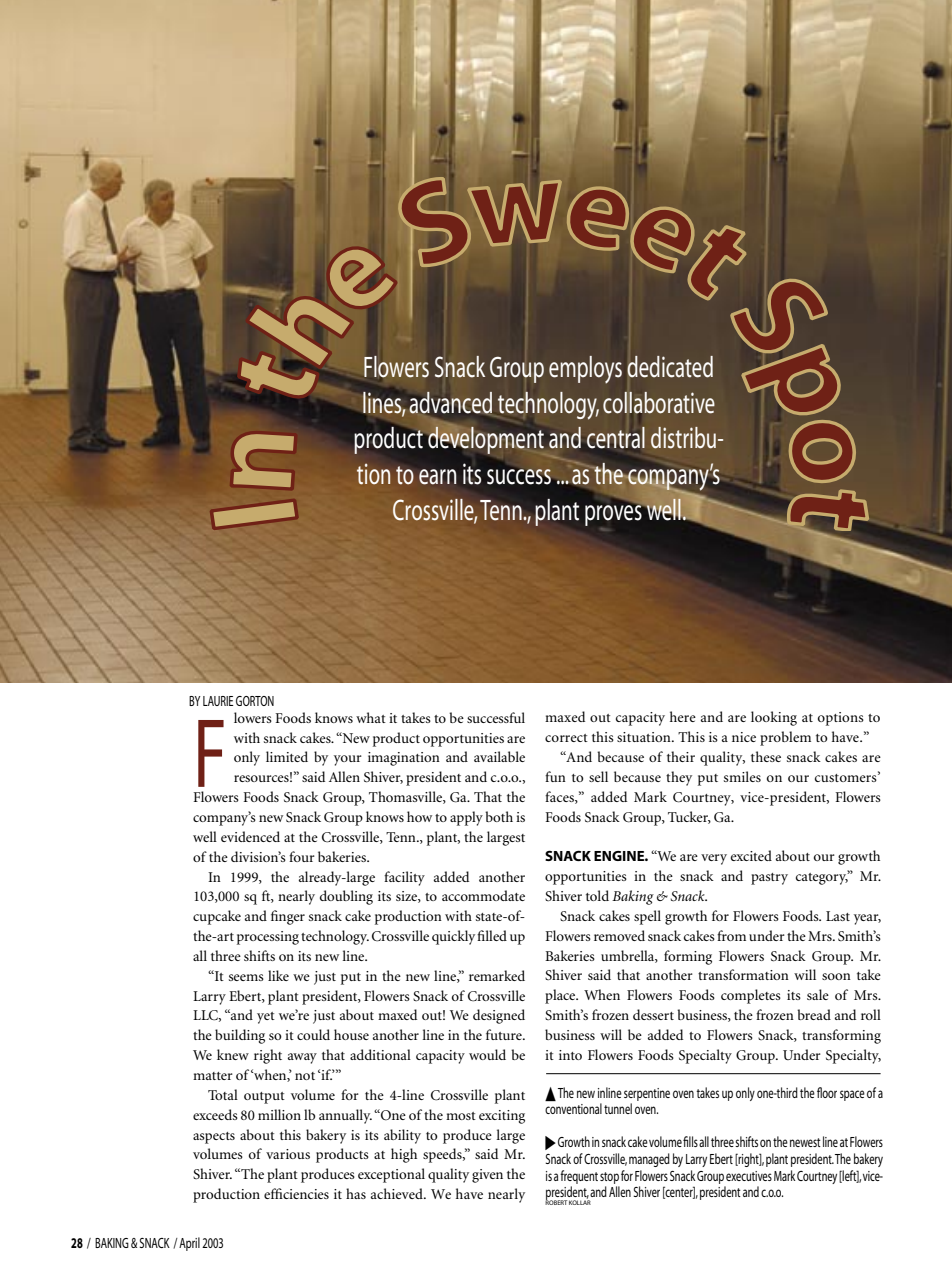  I want to click on dedicated, so click(670, 367).
